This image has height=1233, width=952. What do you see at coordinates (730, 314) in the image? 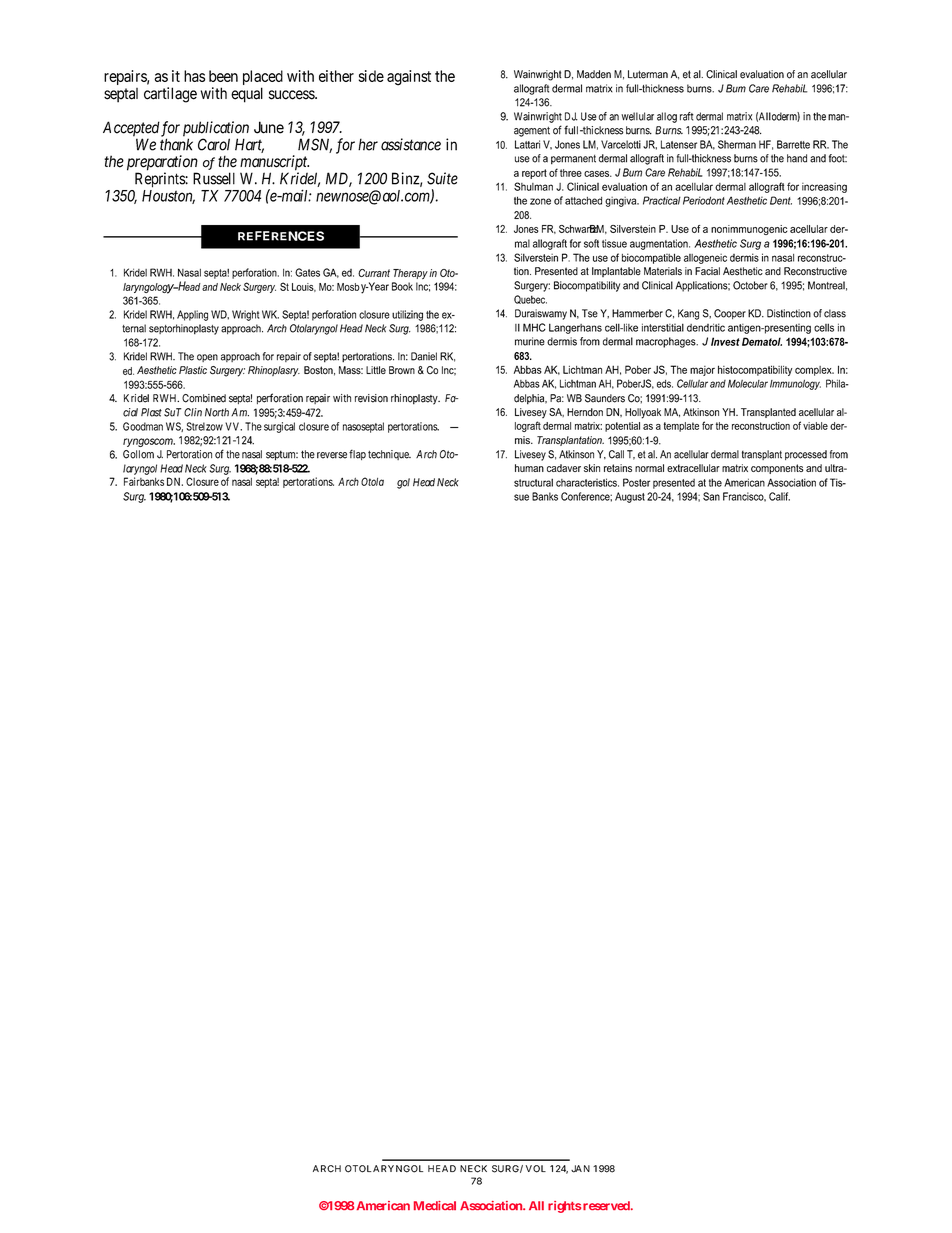
I see `Cooper` at bounding box center [730, 314].
